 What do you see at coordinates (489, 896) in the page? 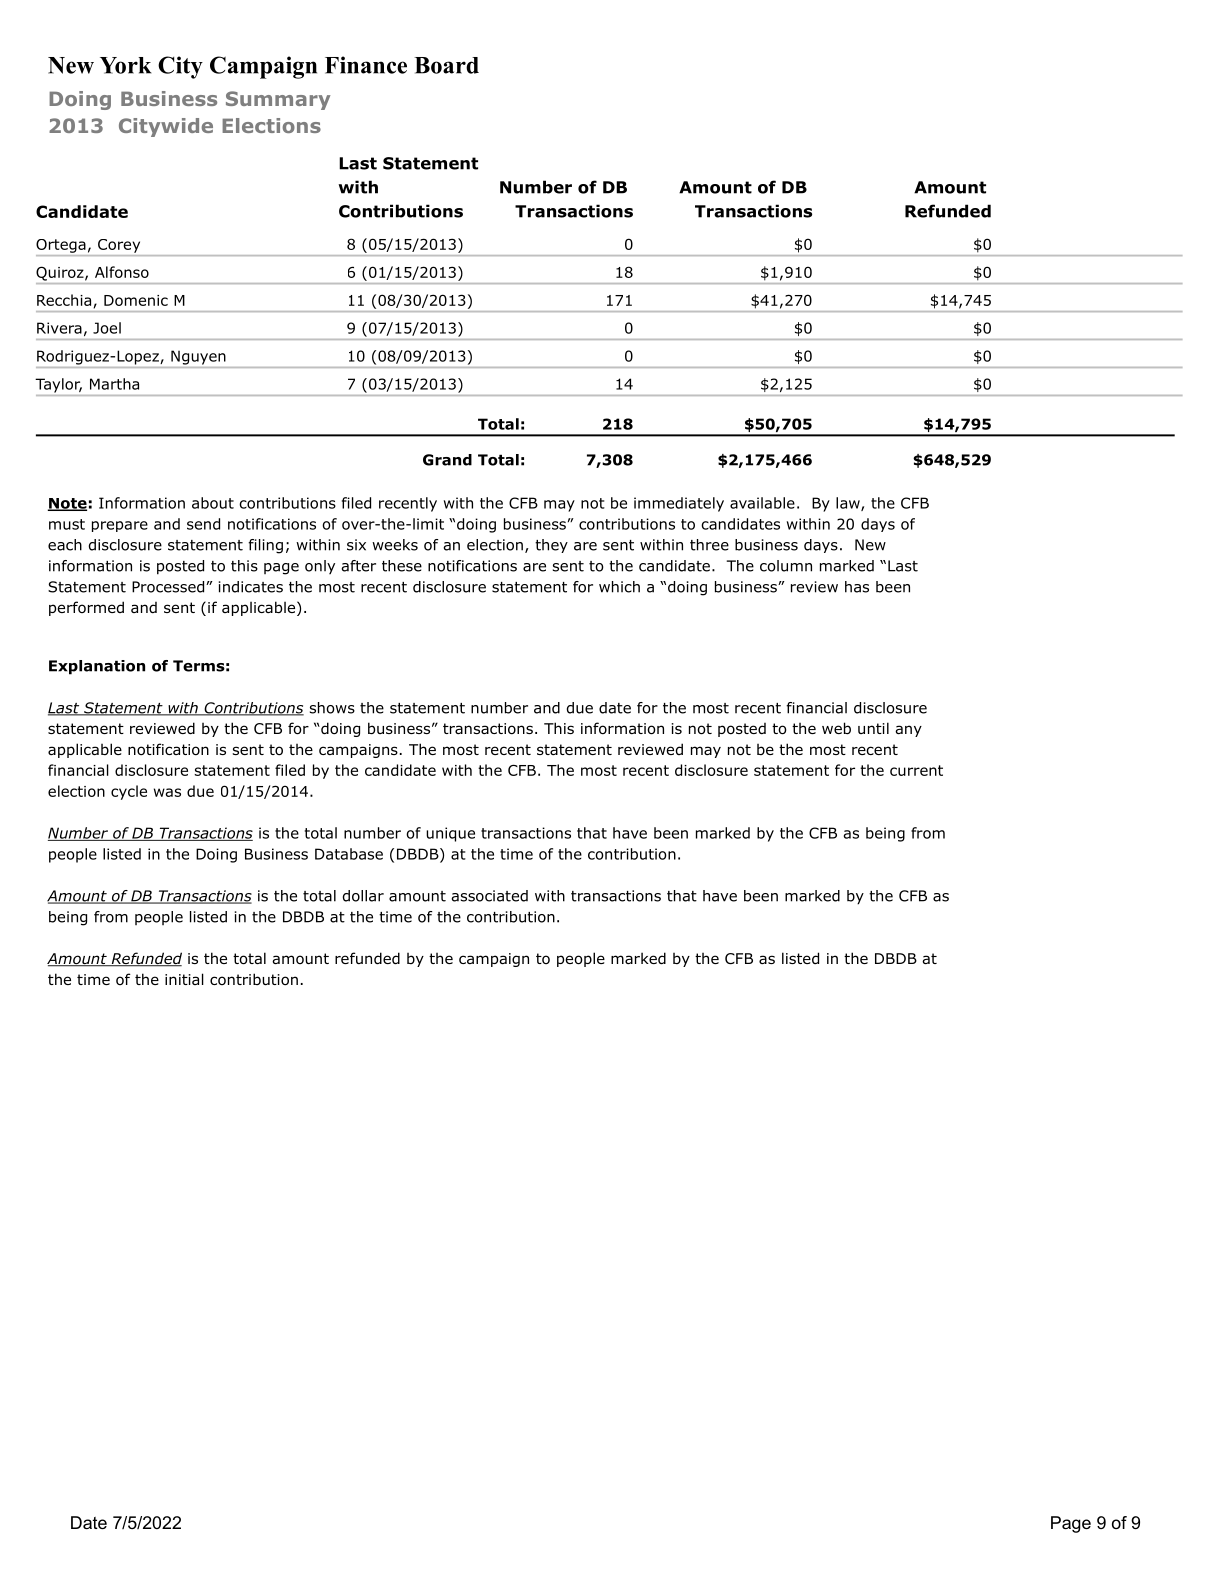
I see `associated` at bounding box center [489, 896].
